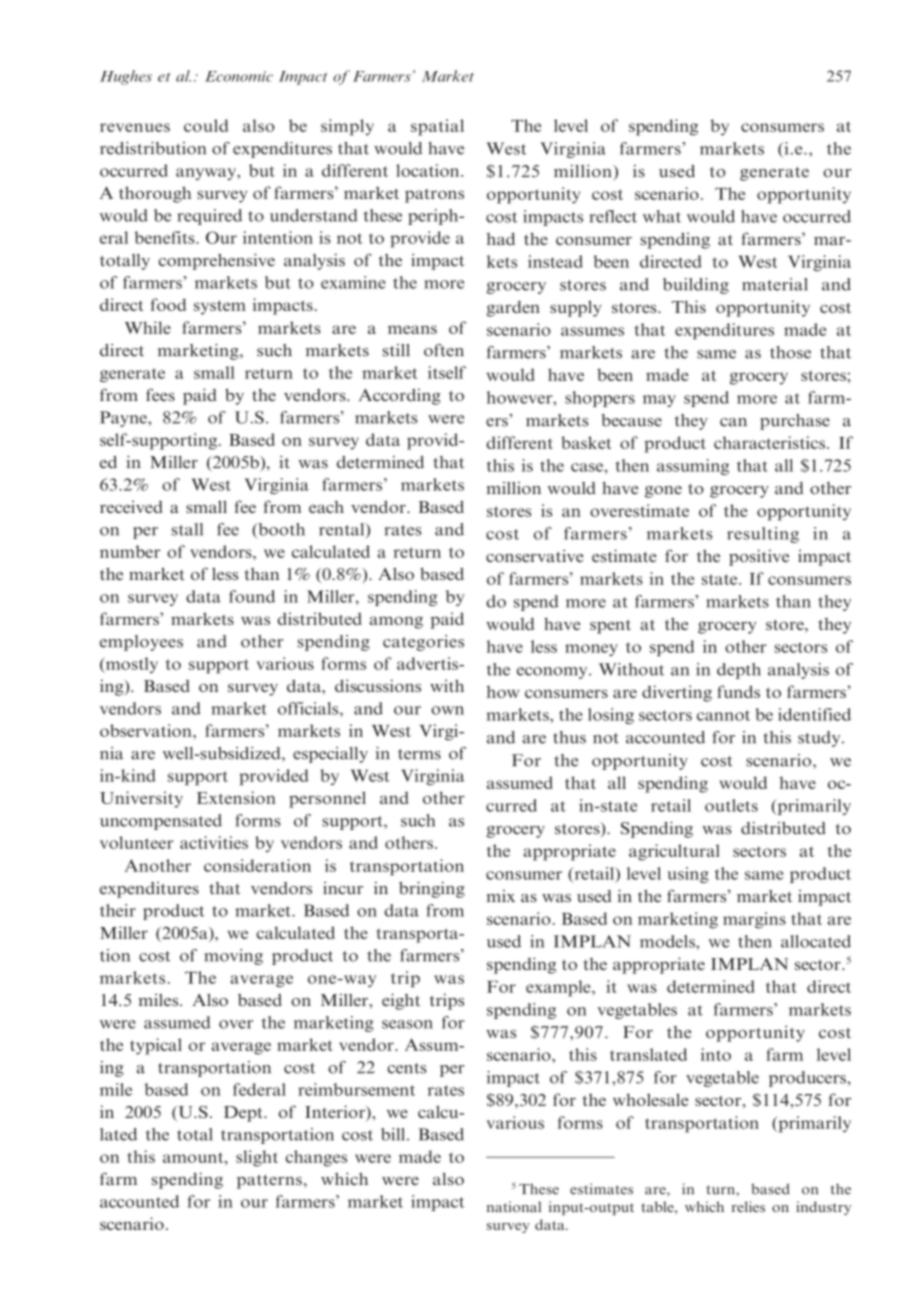  What do you see at coordinates (662, 216) in the screenshot?
I see `what` at bounding box center [662, 216].
